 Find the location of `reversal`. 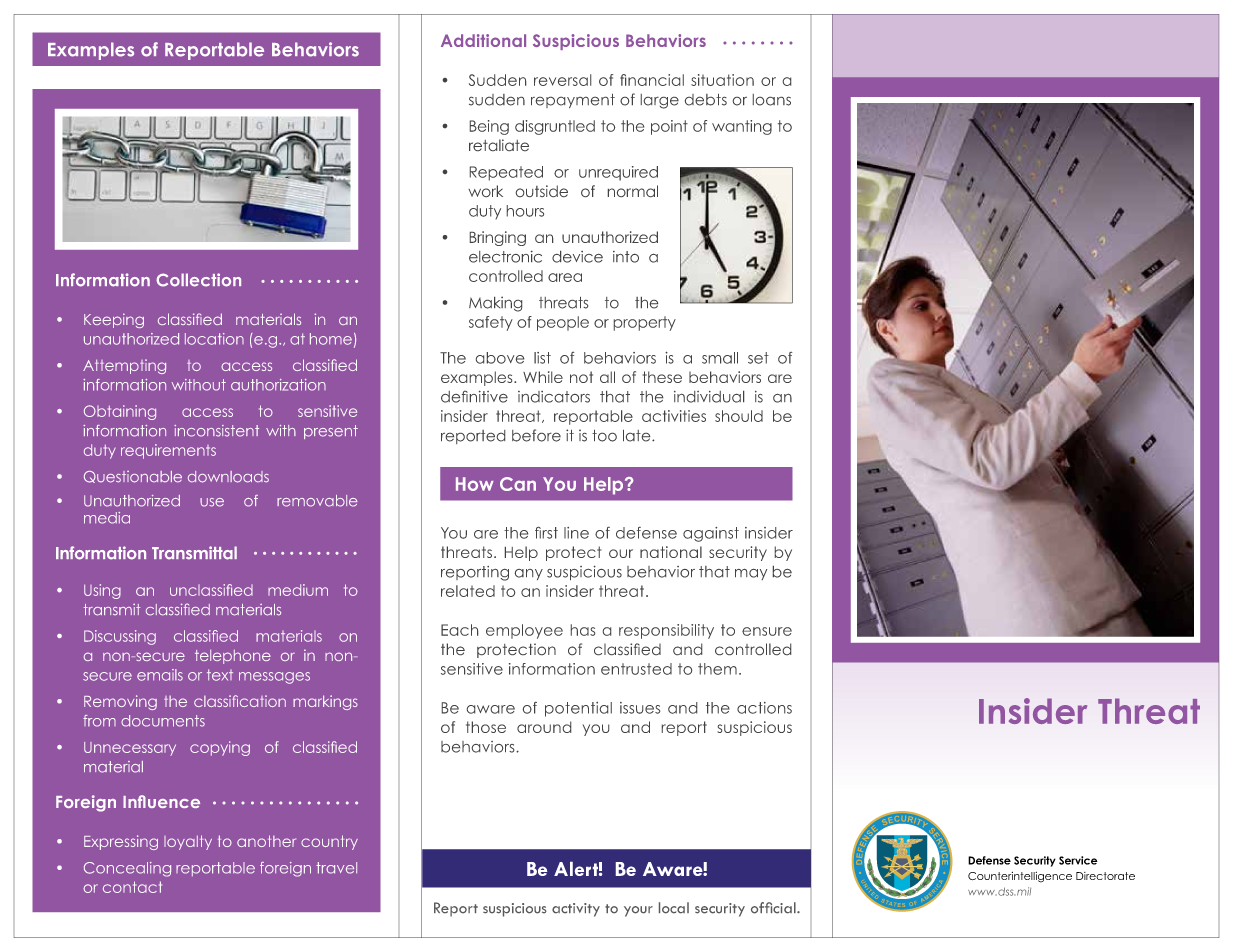

reversal is located at coordinates (562, 80).
